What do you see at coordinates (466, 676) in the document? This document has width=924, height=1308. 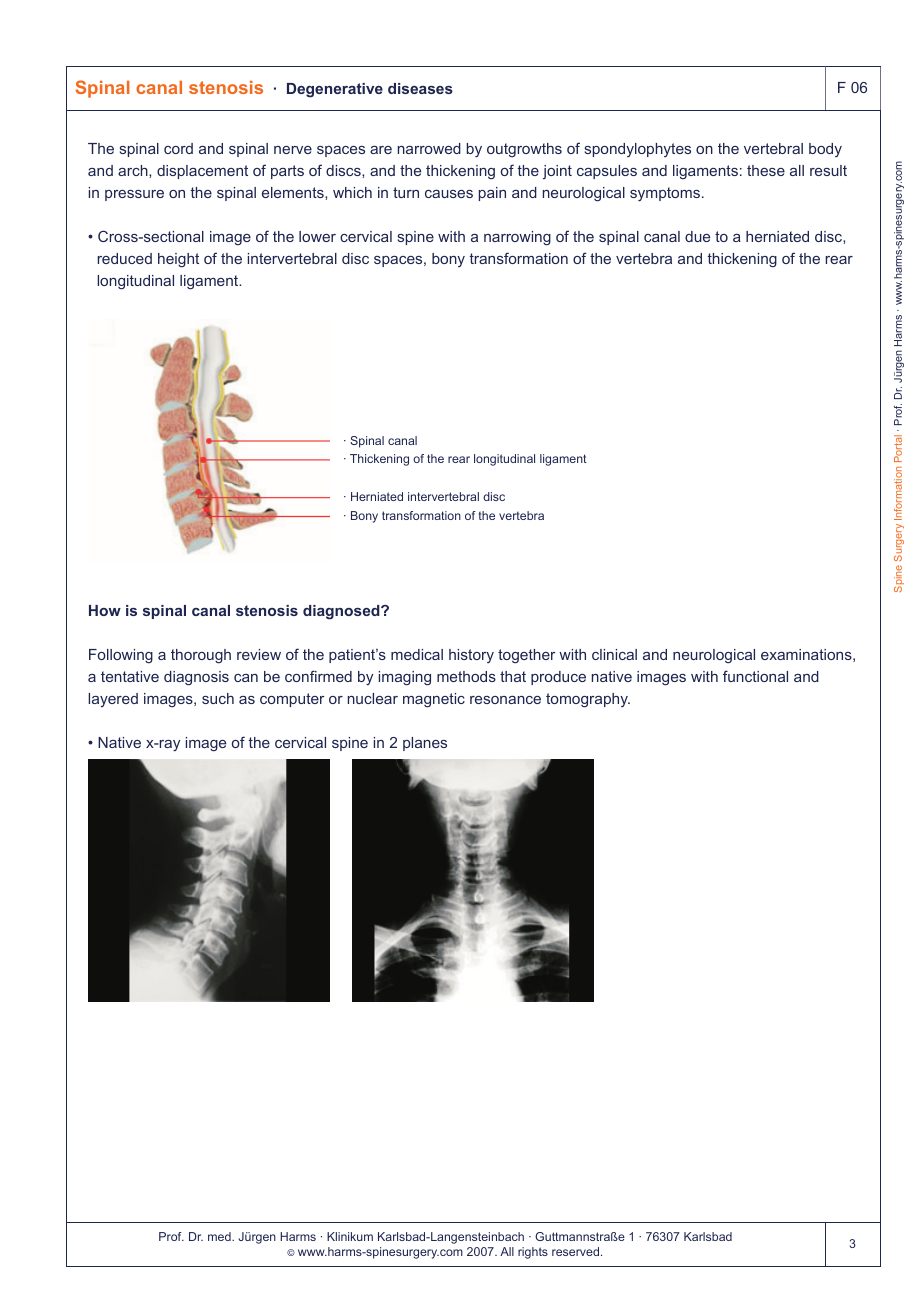 I see `methods` at bounding box center [466, 676].
